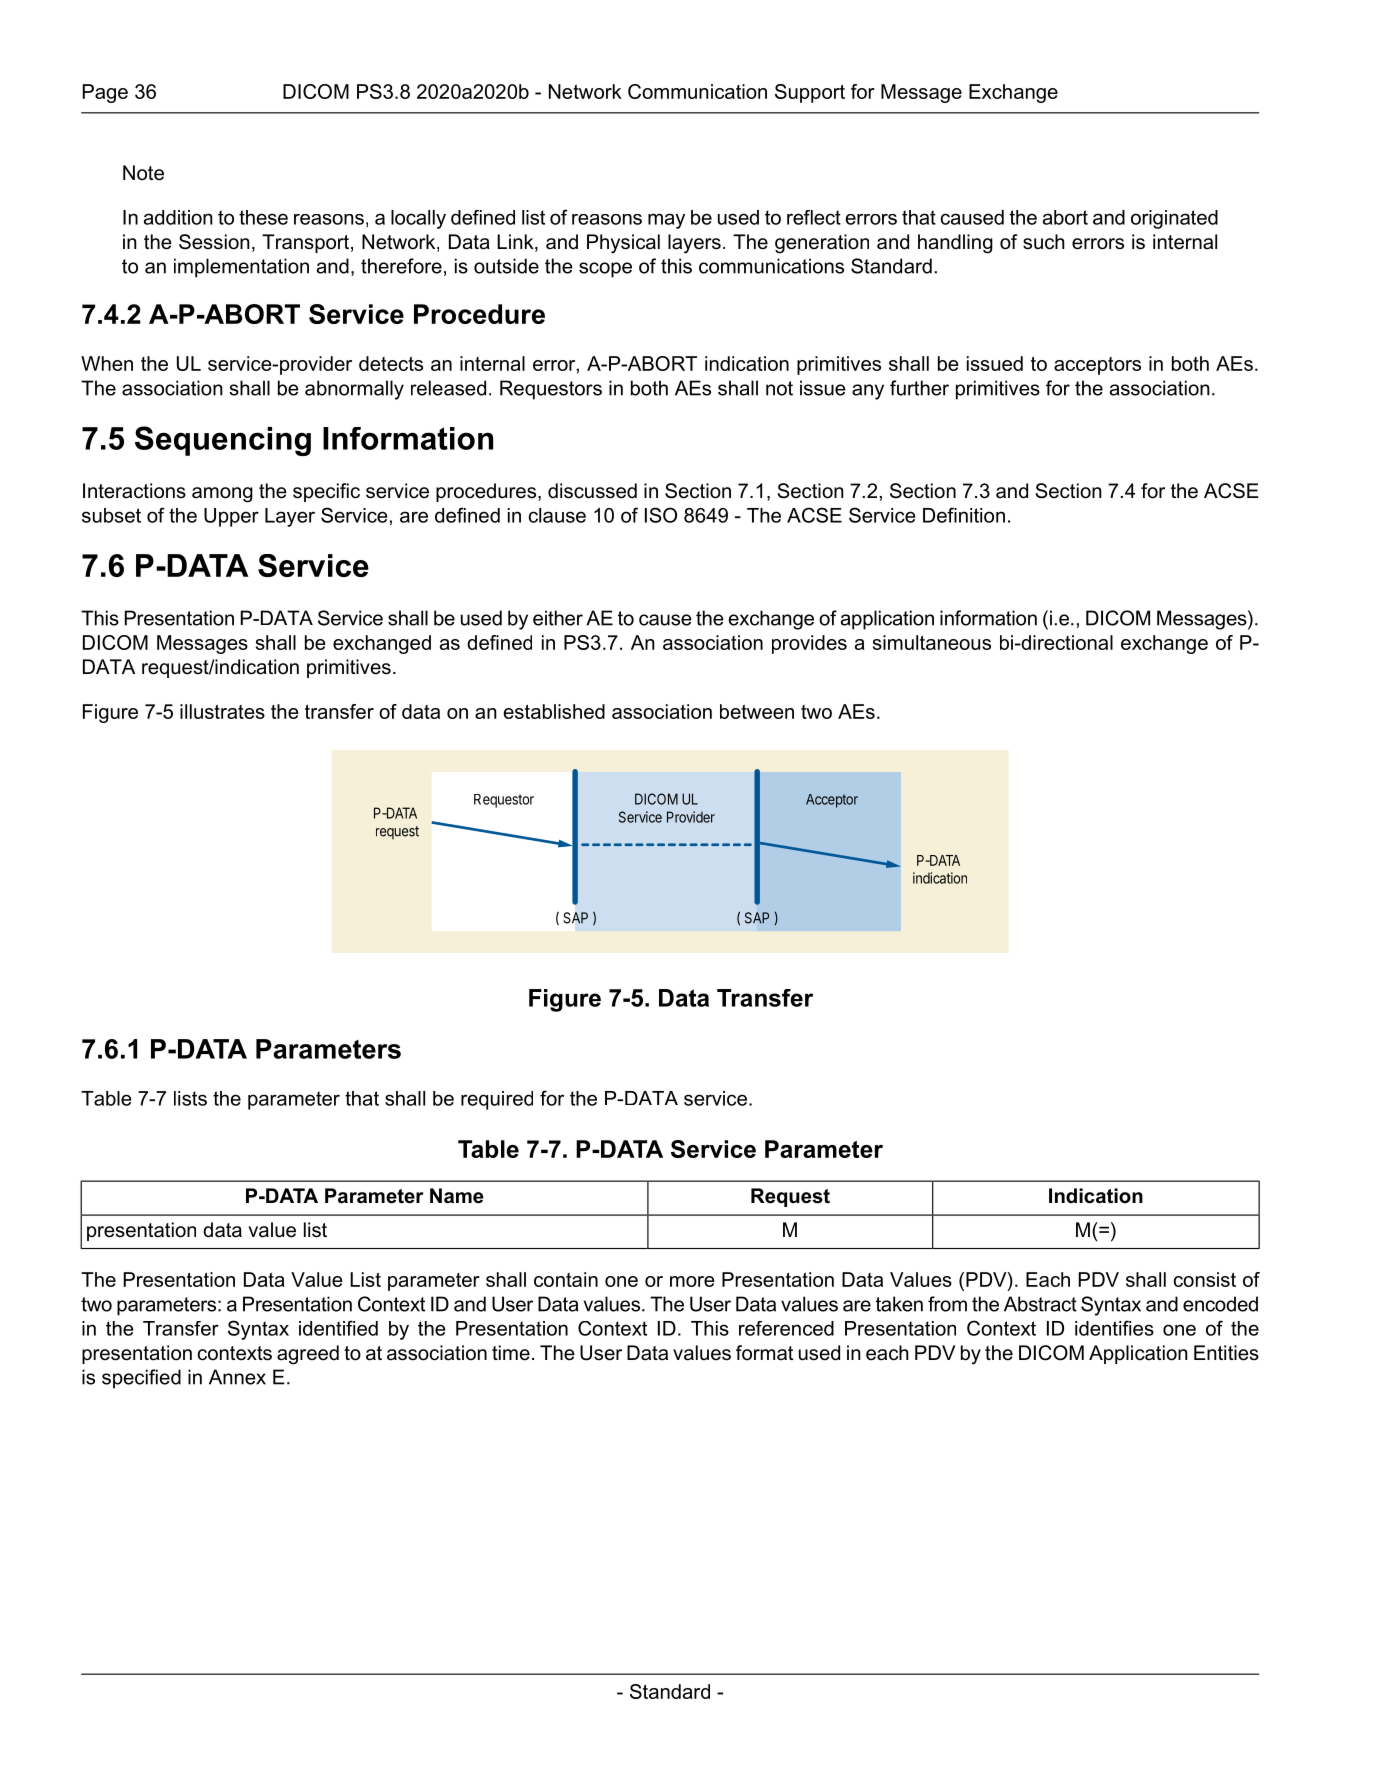  Describe the element at coordinates (497, 1100) in the page. I see `required` at that location.
